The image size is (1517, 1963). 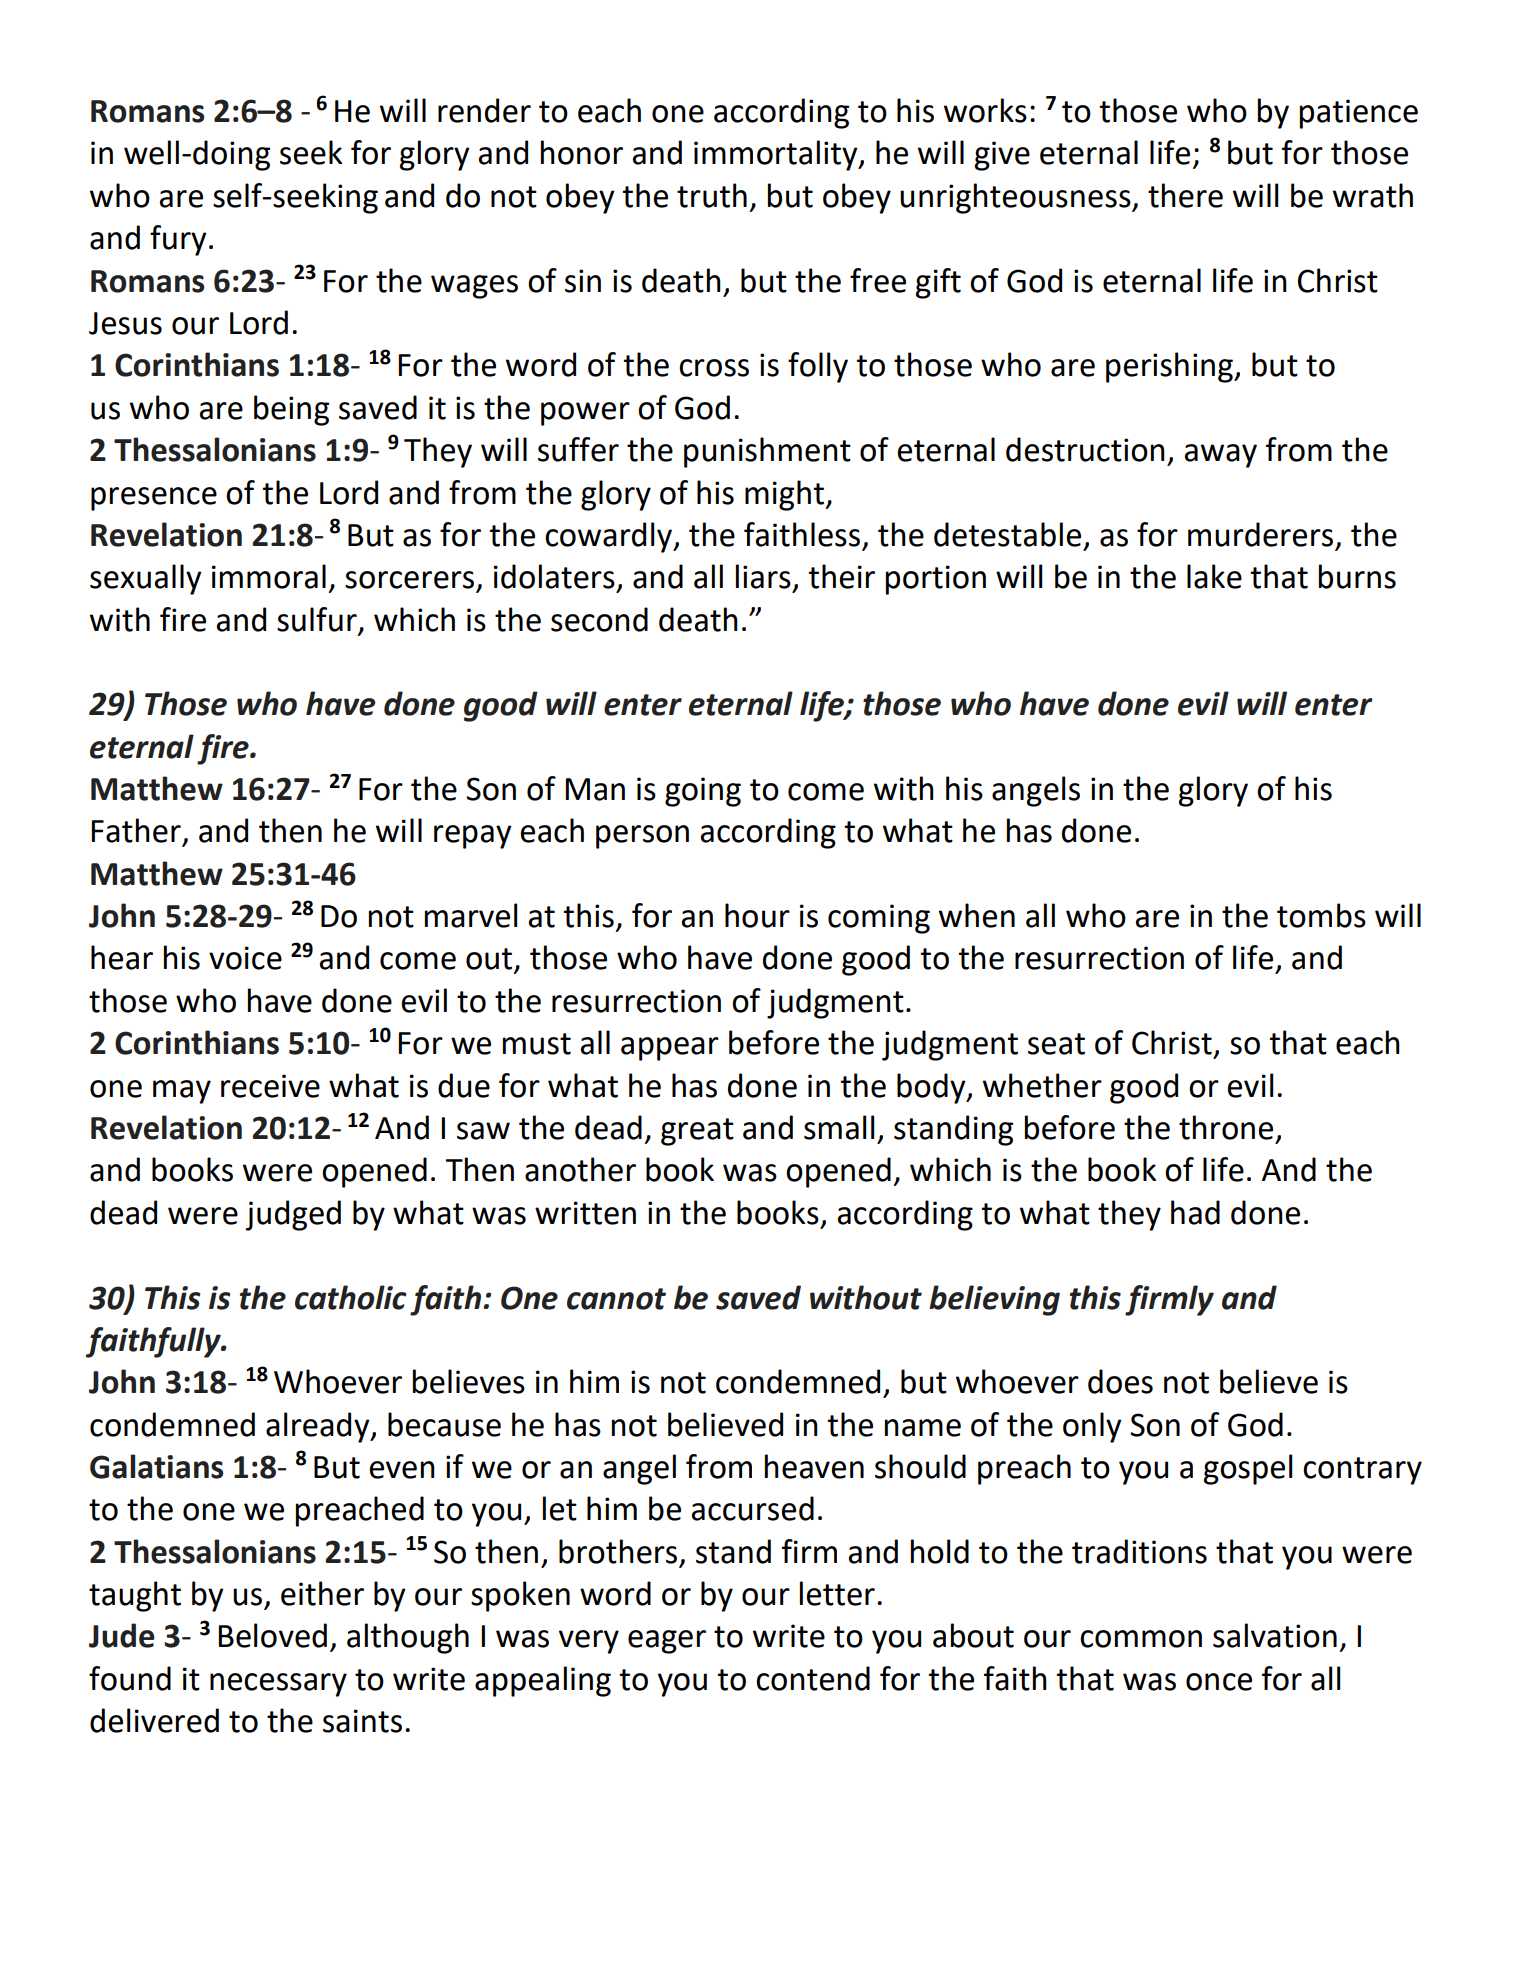 I want to click on liars, so click(x=763, y=576).
